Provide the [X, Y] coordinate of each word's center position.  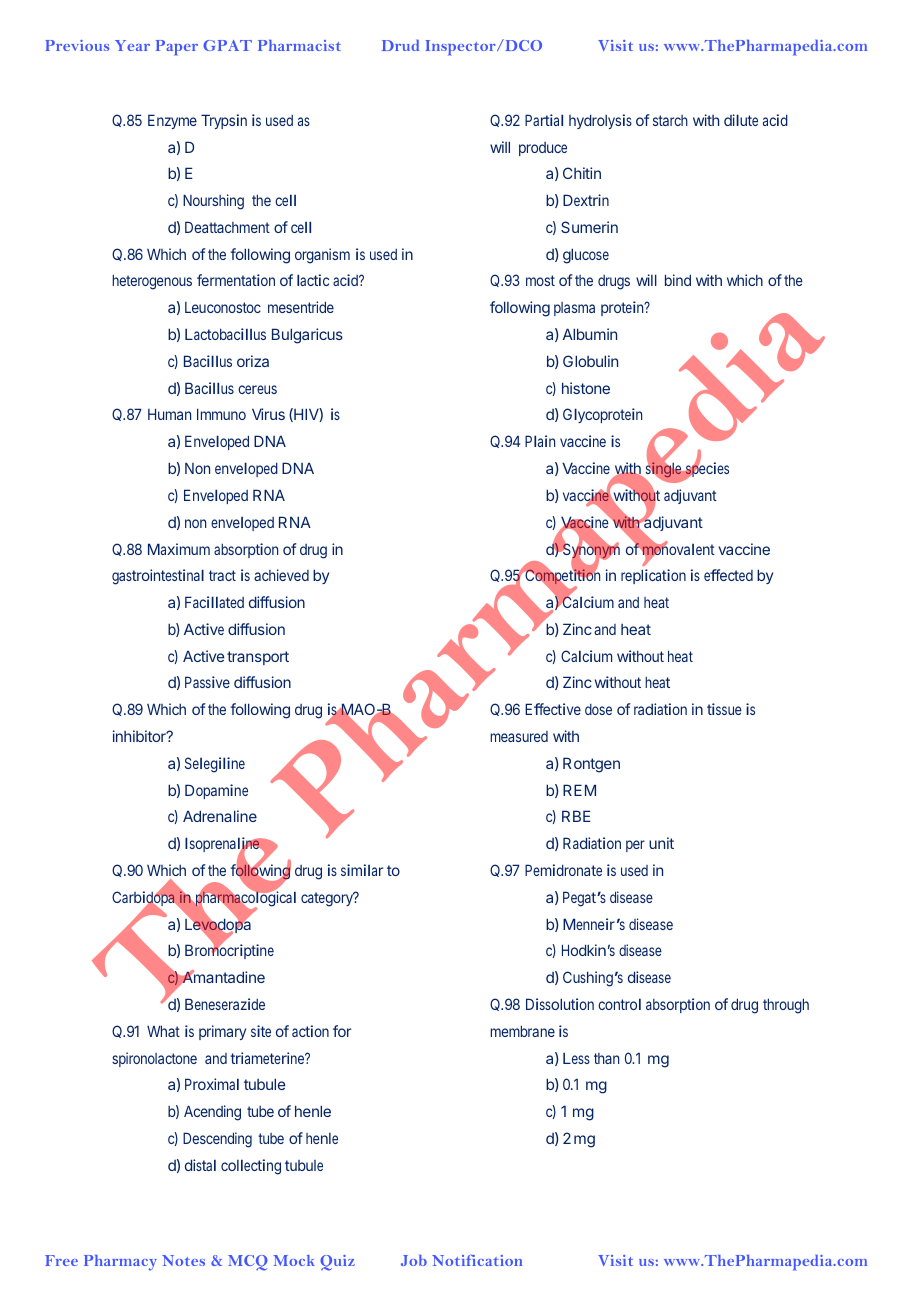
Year [132, 45]
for [342, 1031]
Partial [544, 120]
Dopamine [216, 791]
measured [519, 736]
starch [670, 120]
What [163, 1031]
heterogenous [152, 282]
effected [728, 575]
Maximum [179, 549]
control [619, 1004]
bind [678, 280]
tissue [724, 709]
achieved [281, 575]
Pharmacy [120, 1263]
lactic [313, 280]
